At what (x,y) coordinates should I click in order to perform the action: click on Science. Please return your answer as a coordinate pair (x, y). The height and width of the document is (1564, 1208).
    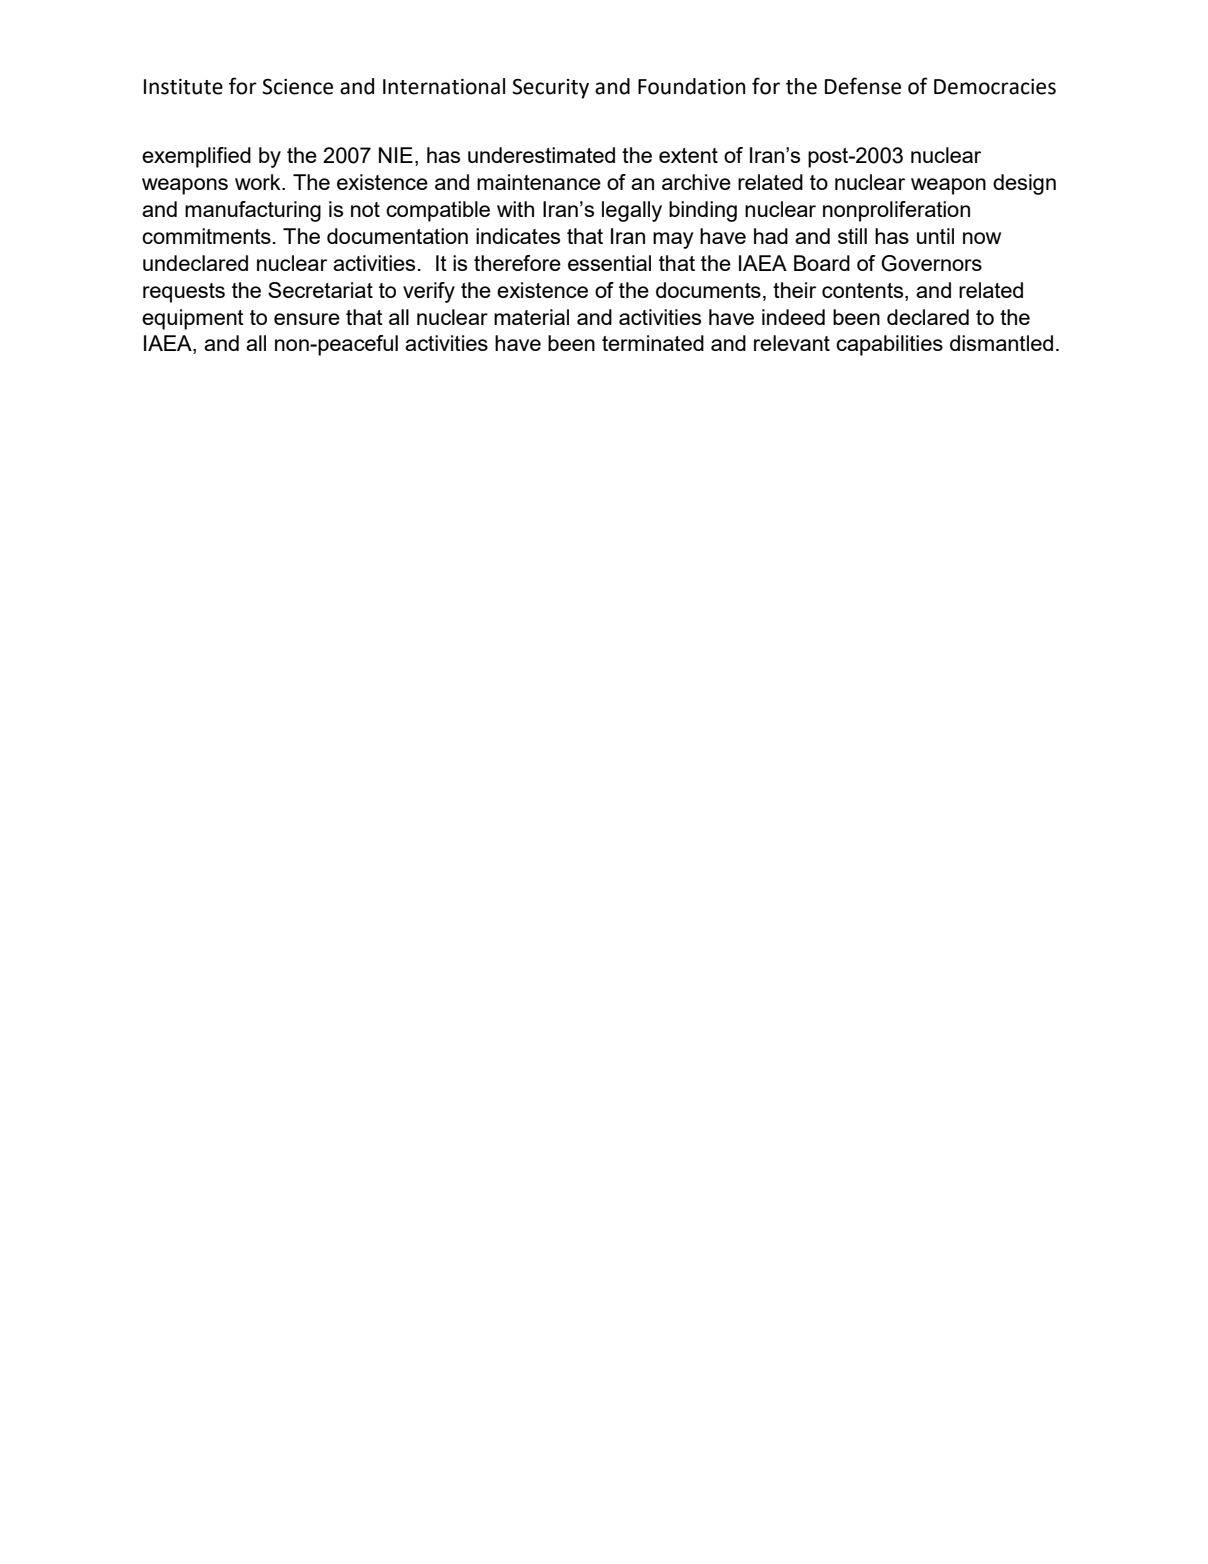
    Looking at the image, I should click on (297, 87).
